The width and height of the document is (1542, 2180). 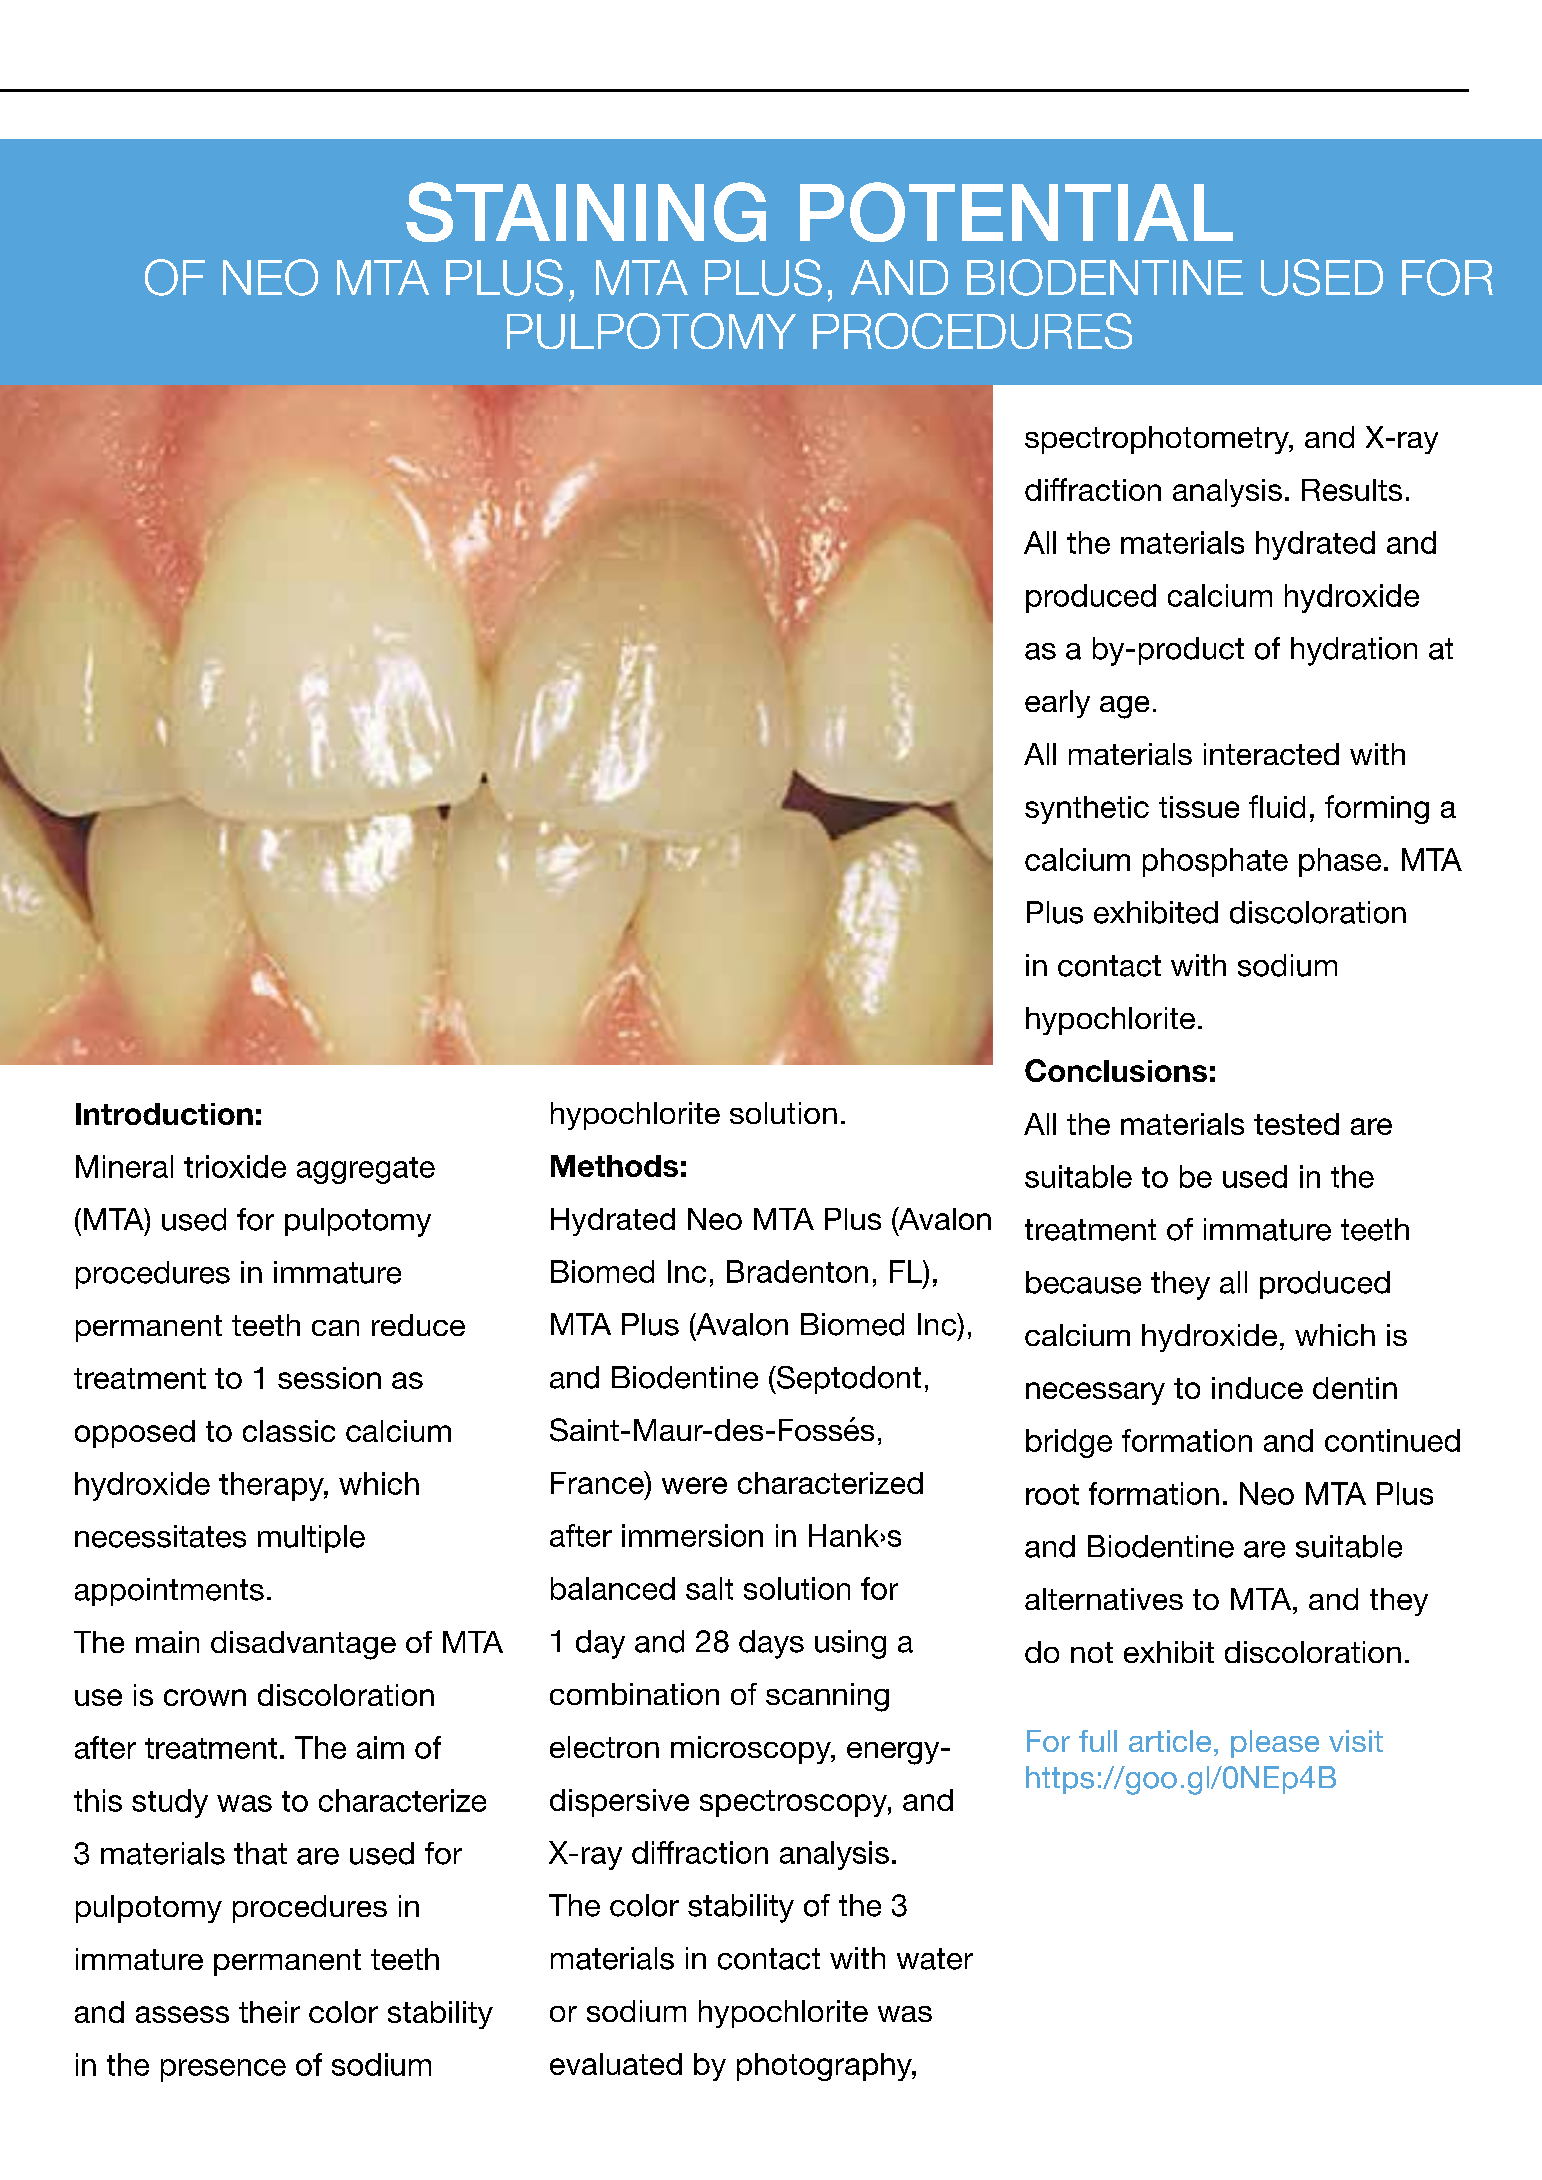 What do you see at coordinates (616, 2064) in the document?
I see `evaluated` at bounding box center [616, 2064].
